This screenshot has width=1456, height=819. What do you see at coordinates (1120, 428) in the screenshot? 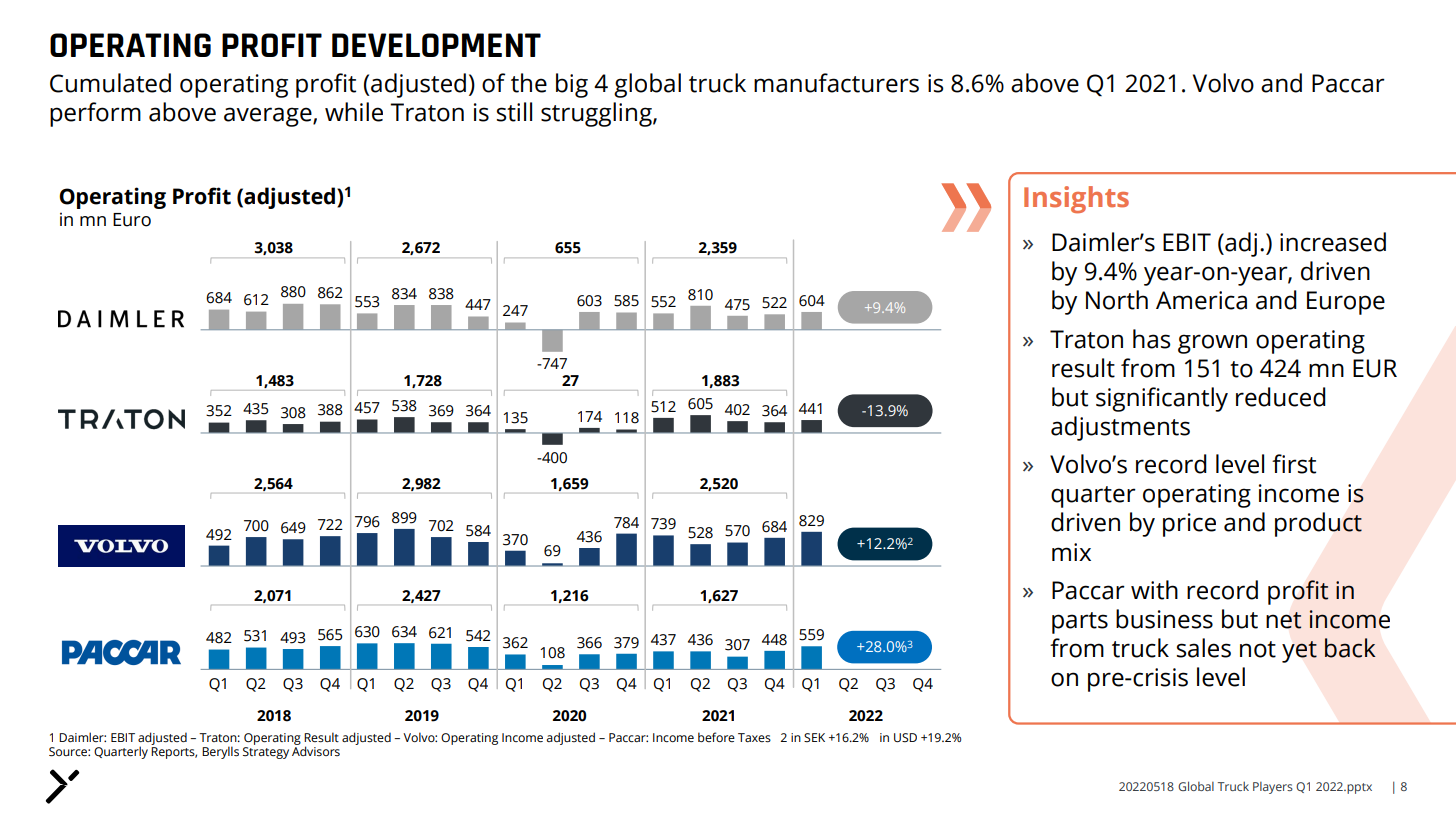
I see `adjustments` at bounding box center [1120, 428].
